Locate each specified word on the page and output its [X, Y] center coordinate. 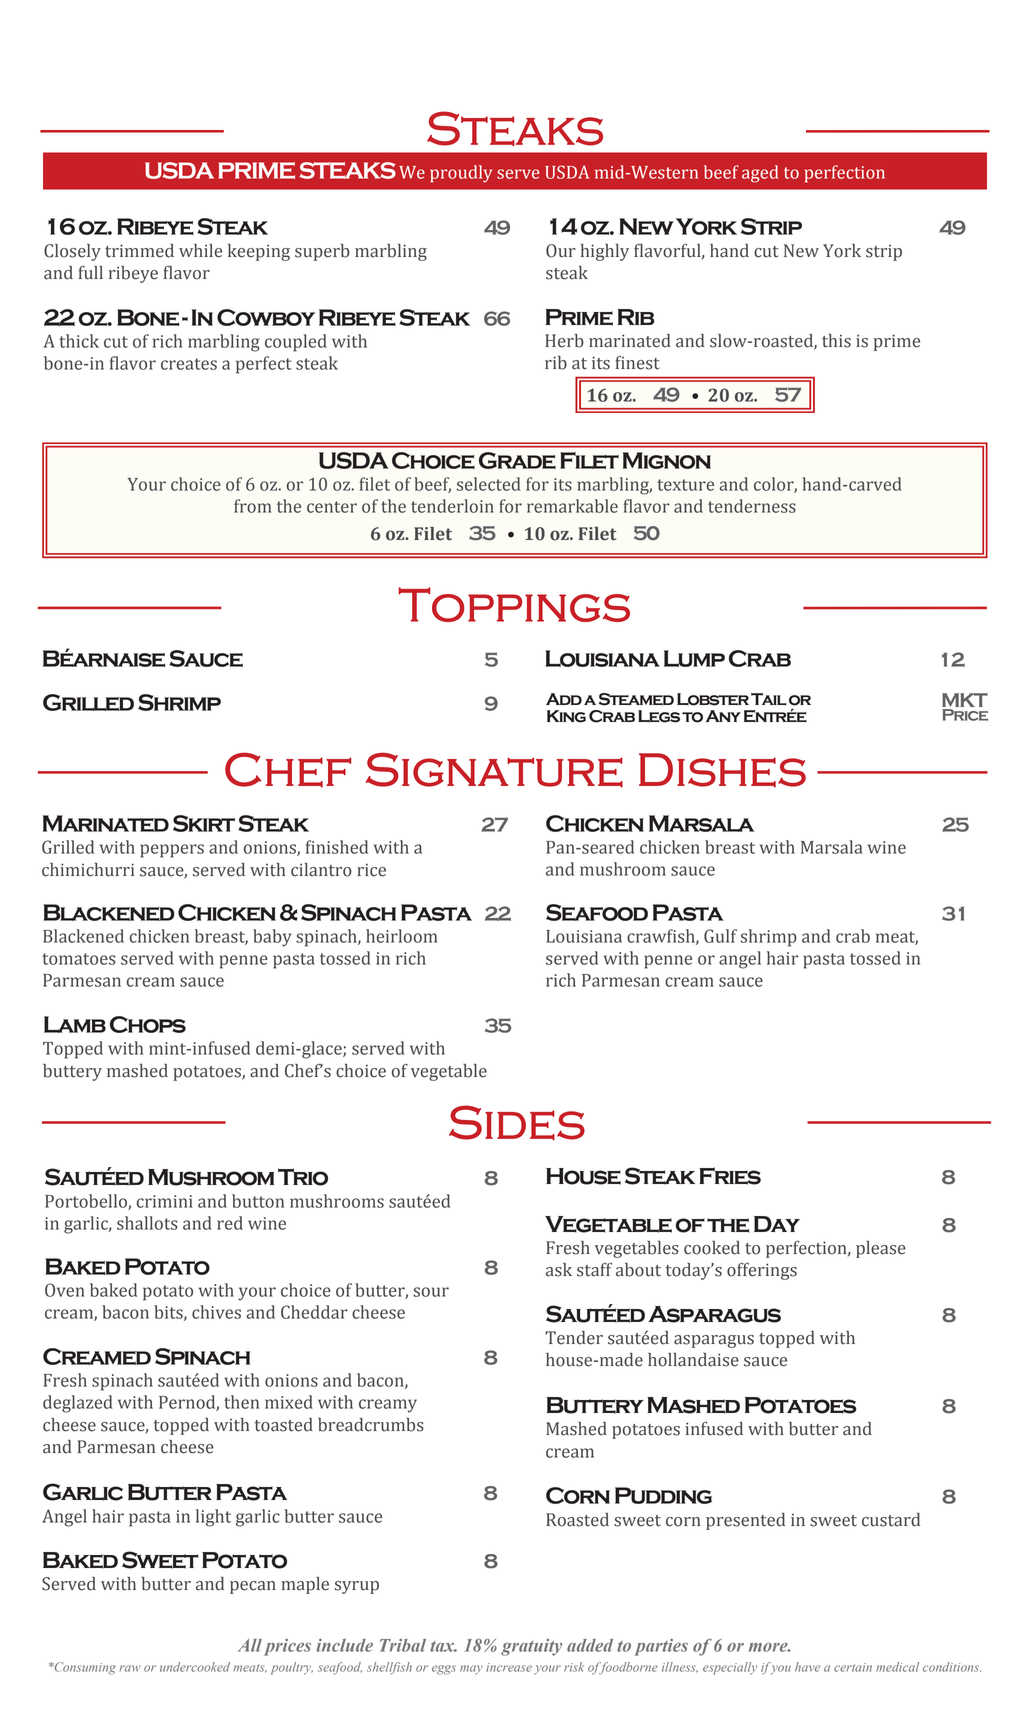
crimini [165, 1201]
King [566, 716]
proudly [461, 174]
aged [760, 174]
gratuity [531, 1647]
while [200, 251]
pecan [253, 1587]
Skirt [204, 823]
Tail [769, 699]
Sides [517, 1123]
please [881, 1249]
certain [853, 1667]
